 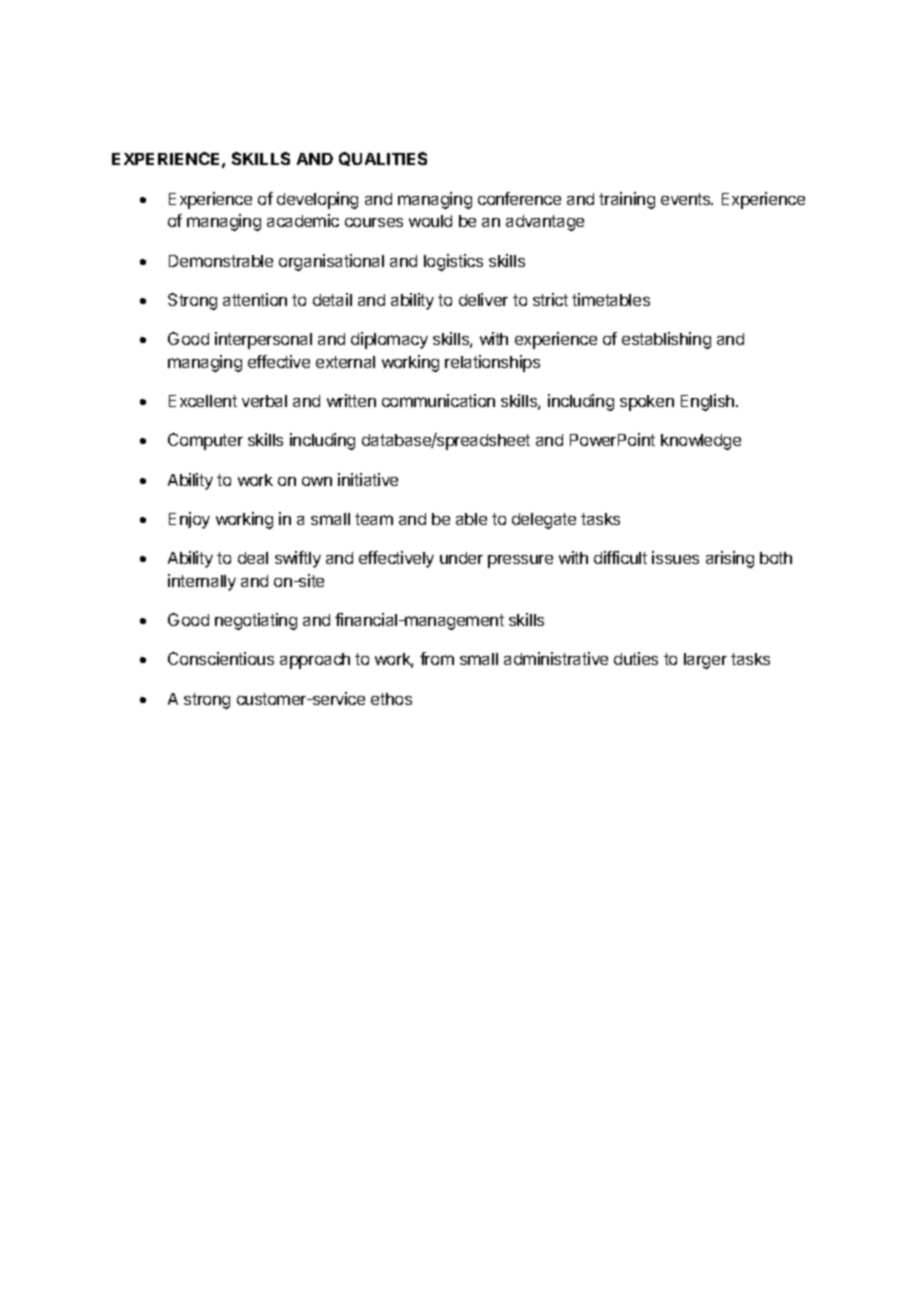 What do you see at coordinates (255, 299) in the screenshot?
I see `attention` at bounding box center [255, 299].
